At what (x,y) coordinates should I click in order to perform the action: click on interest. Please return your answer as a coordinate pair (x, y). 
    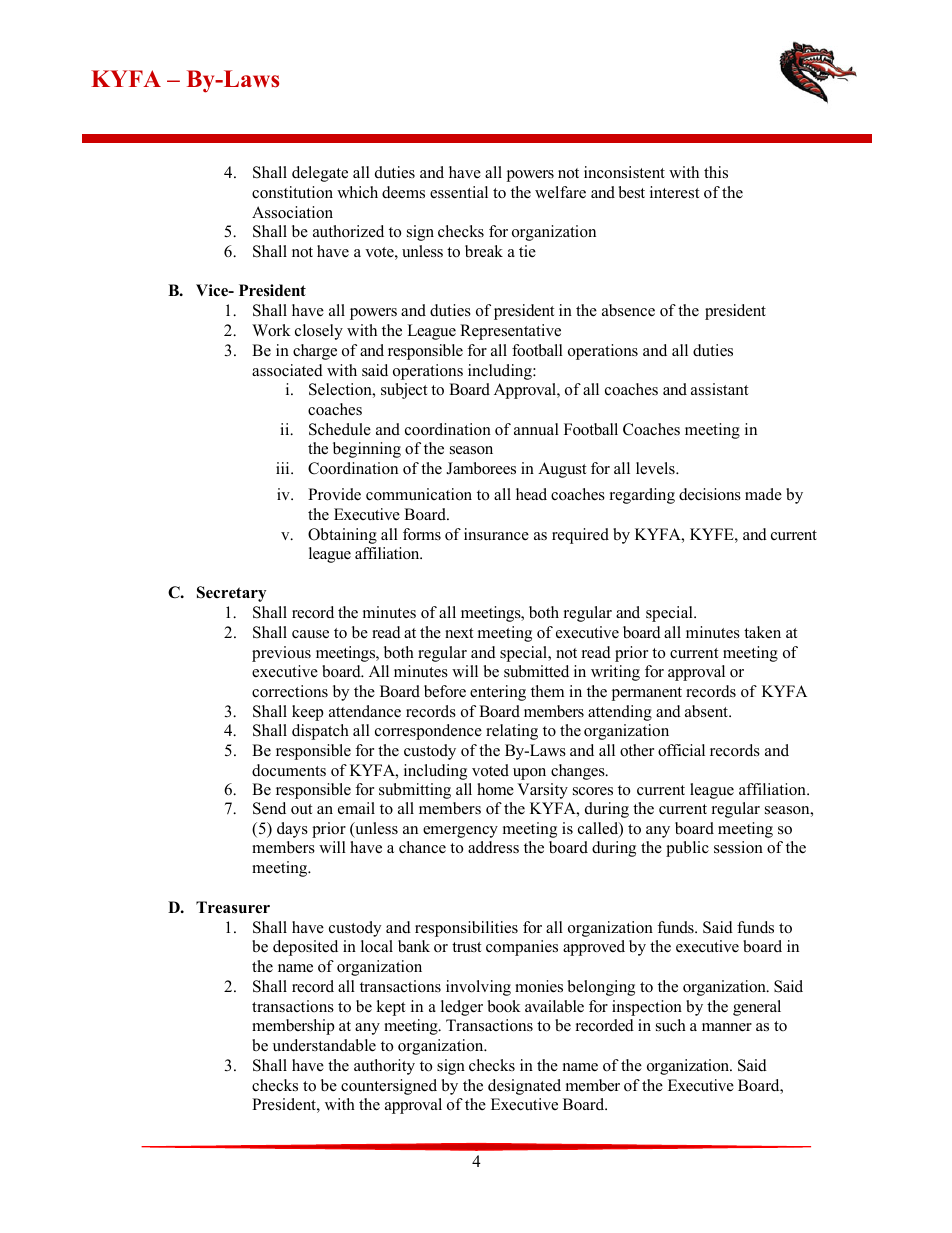
    Looking at the image, I should click on (674, 192).
